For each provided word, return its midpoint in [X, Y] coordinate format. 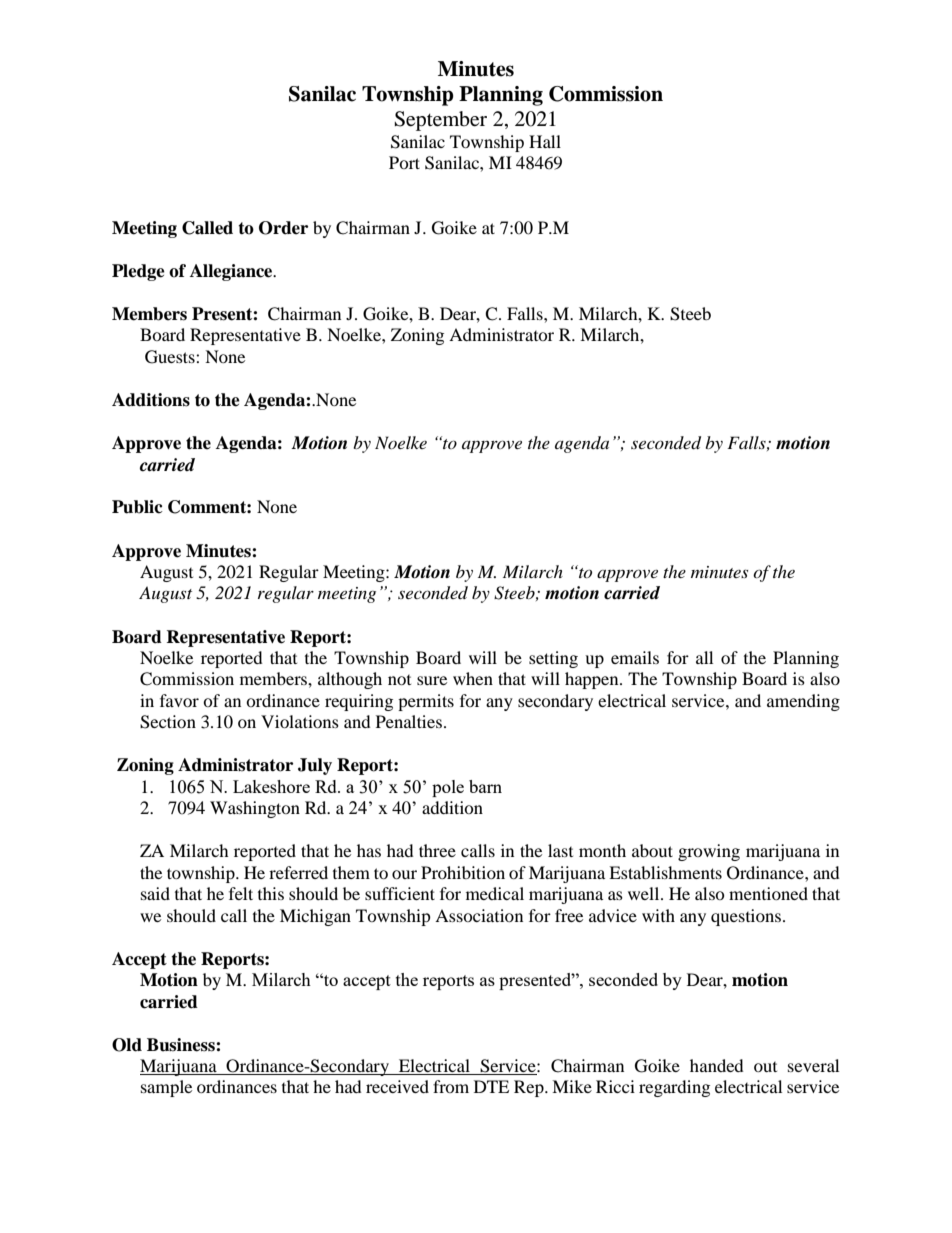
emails [635, 657]
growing [709, 852]
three [437, 850]
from [451, 1086]
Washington [255, 809]
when [473, 678]
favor [179, 700]
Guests [171, 357]
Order [283, 228]
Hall [545, 141]
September [440, 121]
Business [182, 1045]
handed [717, 1065]
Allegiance [232, 272]
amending [803, 702]
